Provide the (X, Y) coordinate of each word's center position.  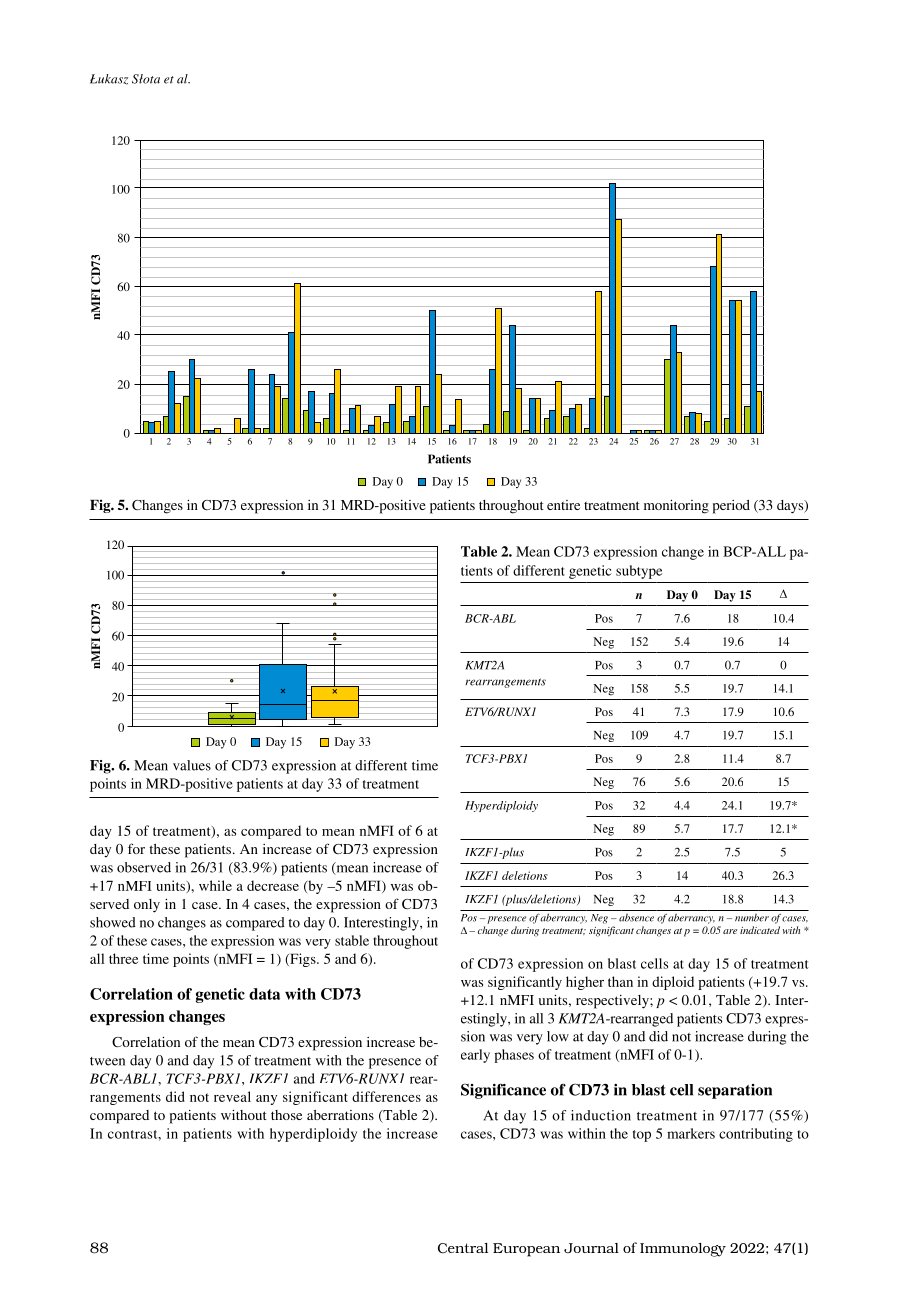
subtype (639, 572)
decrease (273, 885)
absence (636, 918)
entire (563, 505)
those (286, 1115)
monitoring (676, 507)
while (215, 885)
